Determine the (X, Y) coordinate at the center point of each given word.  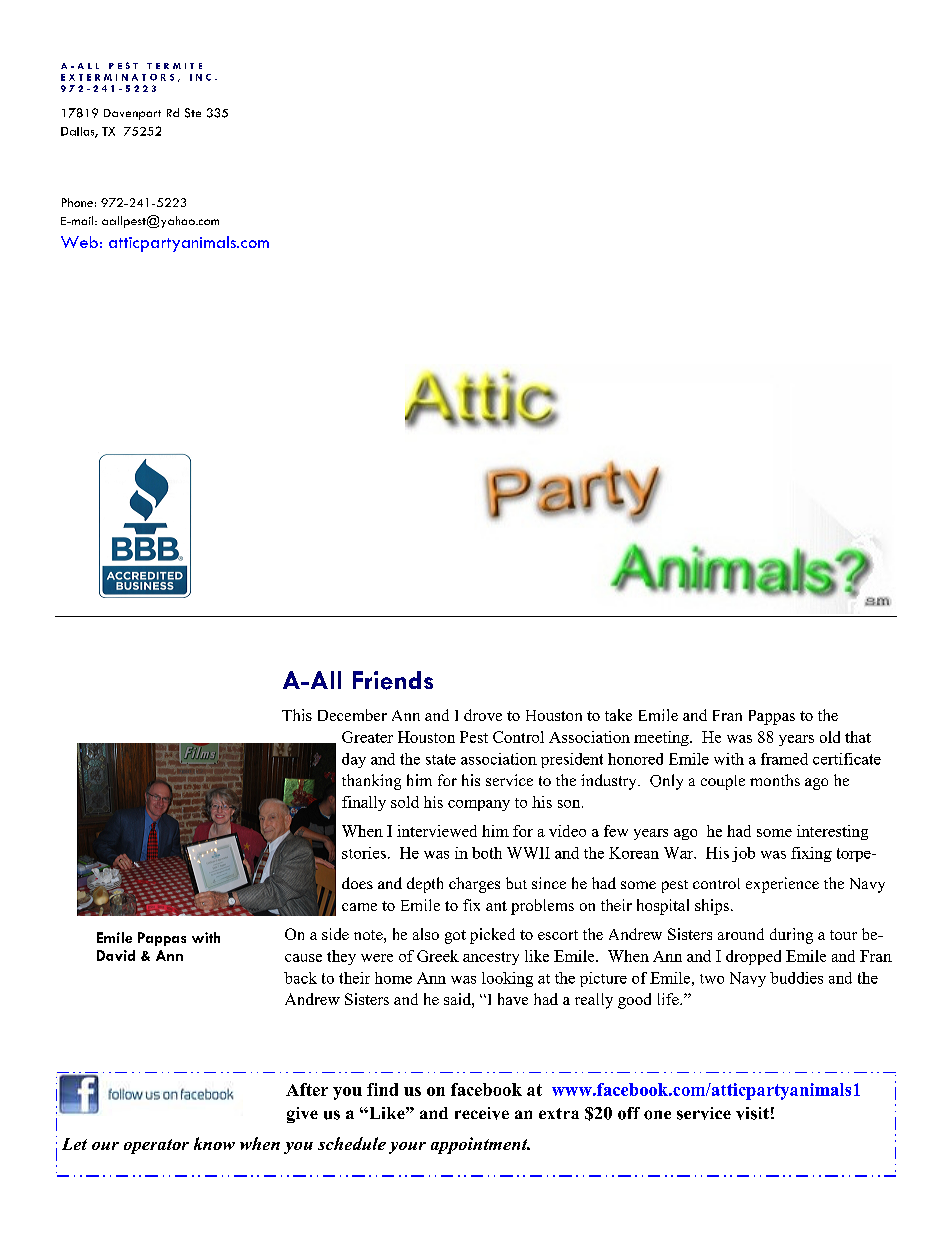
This (297, 715)
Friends (393, 680)
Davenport (132, 114)
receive (482, 1113)
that (858, 737)
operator (156, 1146)
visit (752, 1113)
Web (79, 242)
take (618, 715)
